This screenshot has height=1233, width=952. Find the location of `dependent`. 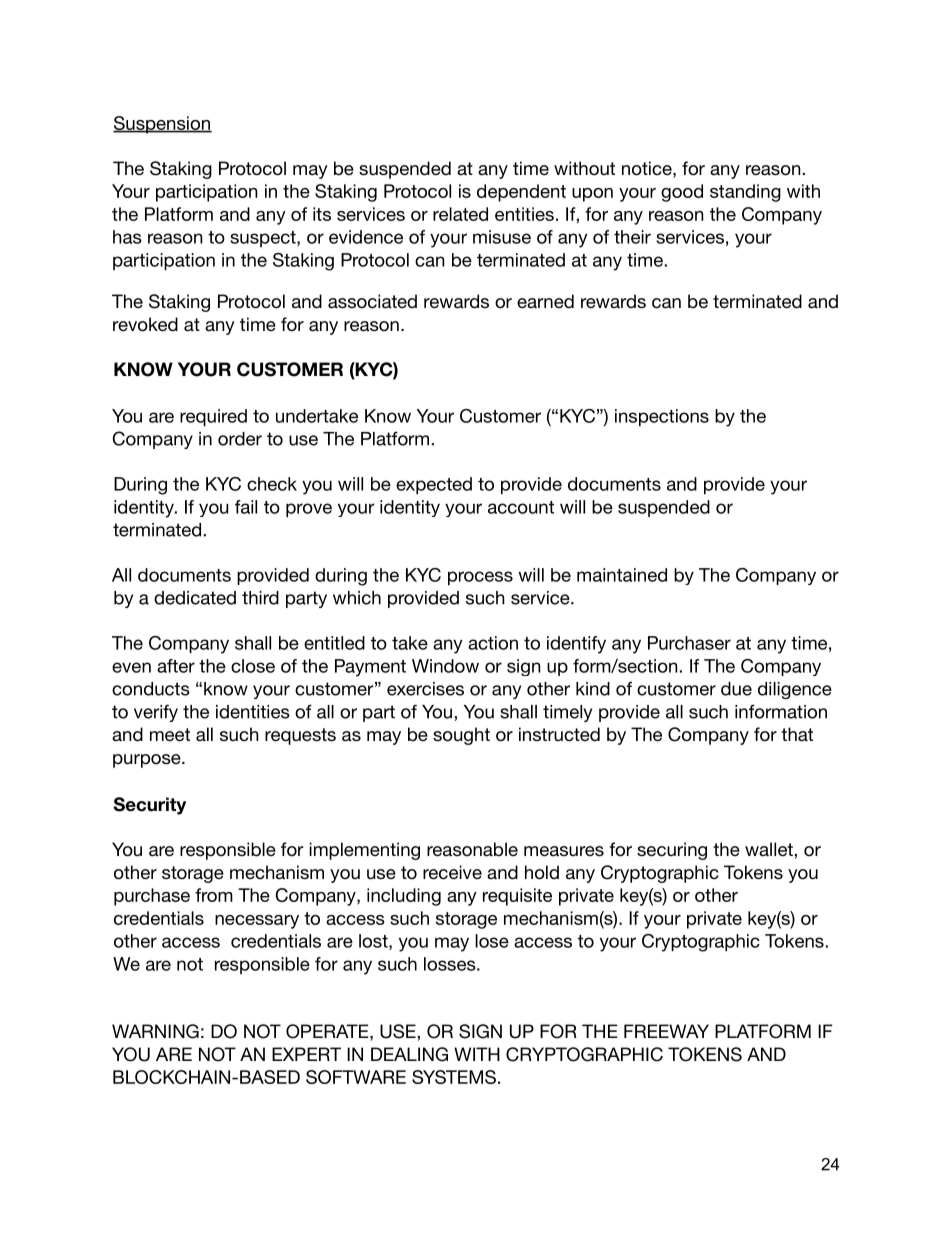

dependent is located at coordinates (521, 193).
